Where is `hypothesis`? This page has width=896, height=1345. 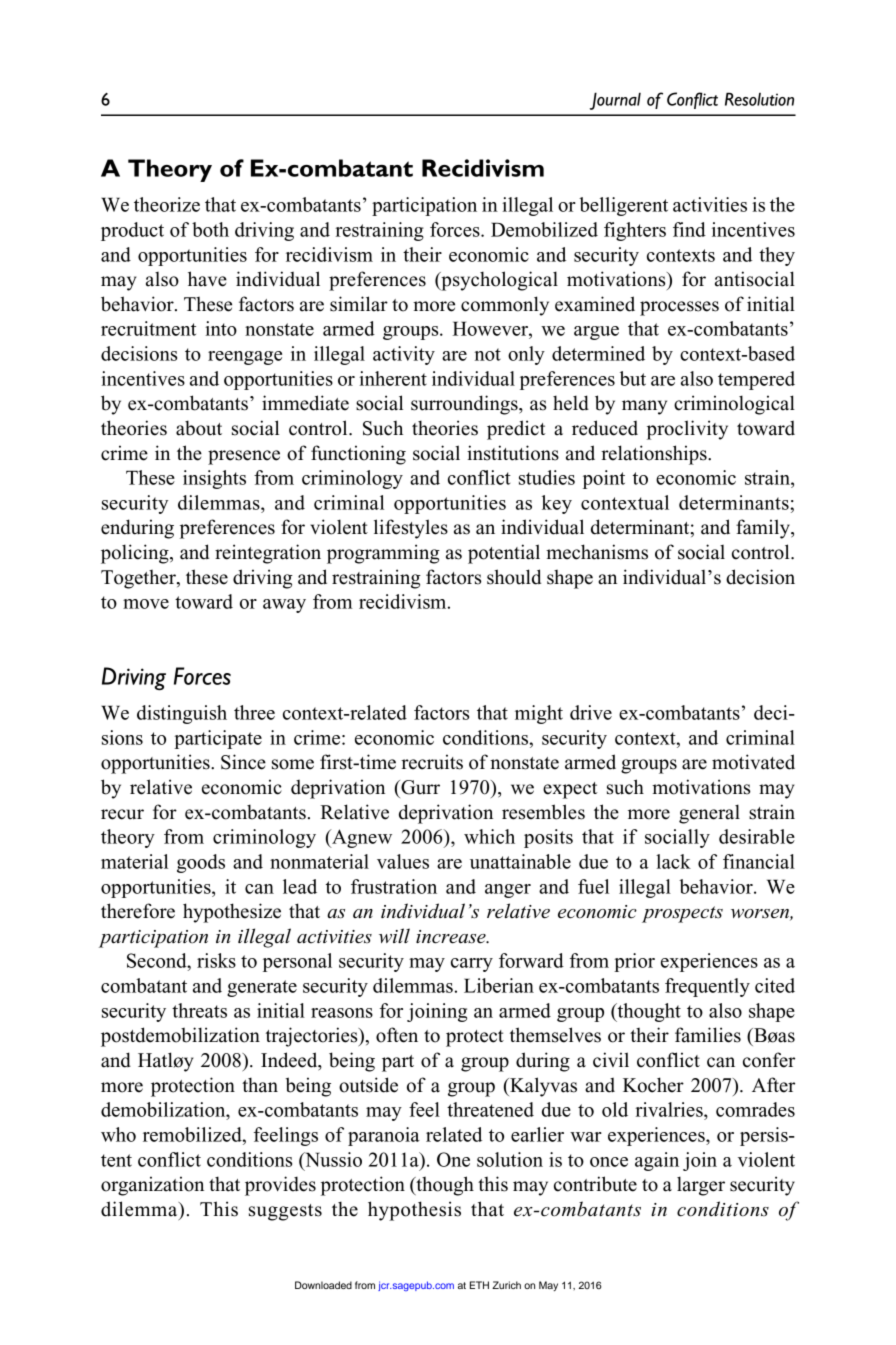
hypothesis is located at coordinates (414, 1211).
